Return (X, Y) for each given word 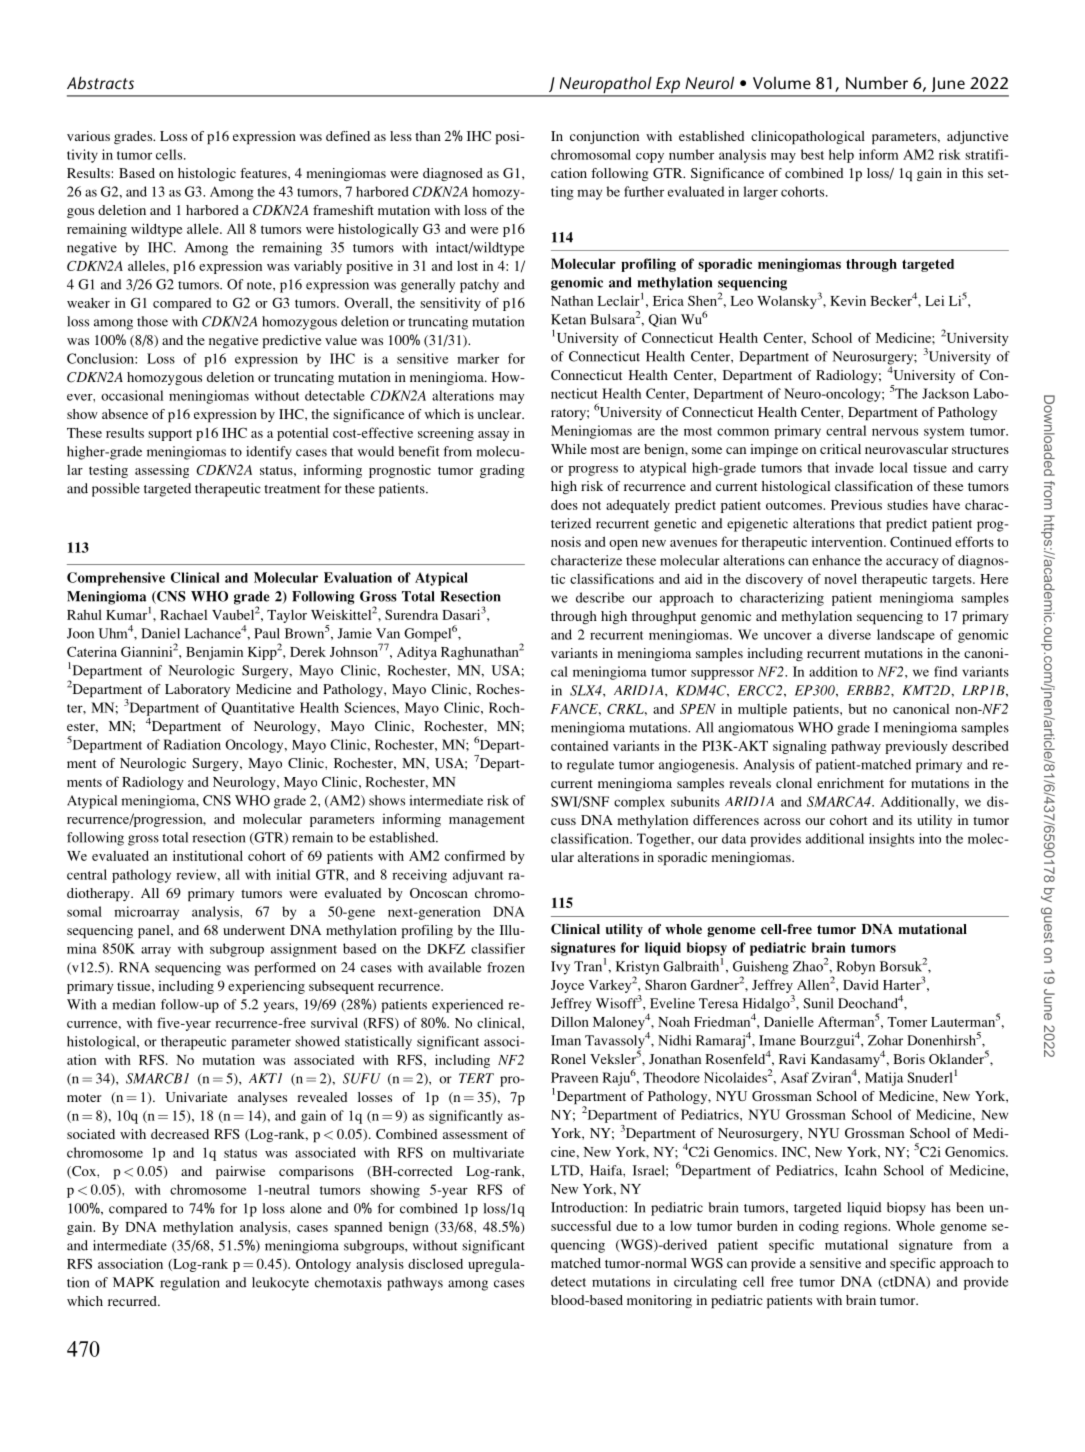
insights (891, 840)
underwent (254, 930)
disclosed (435, 1263)
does (564, 504)
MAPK (133, 1282)
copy (650, 158)
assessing (162, 471)
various (88, 136)
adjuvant (478, 876)
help (841, 156)
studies (907, 504)
